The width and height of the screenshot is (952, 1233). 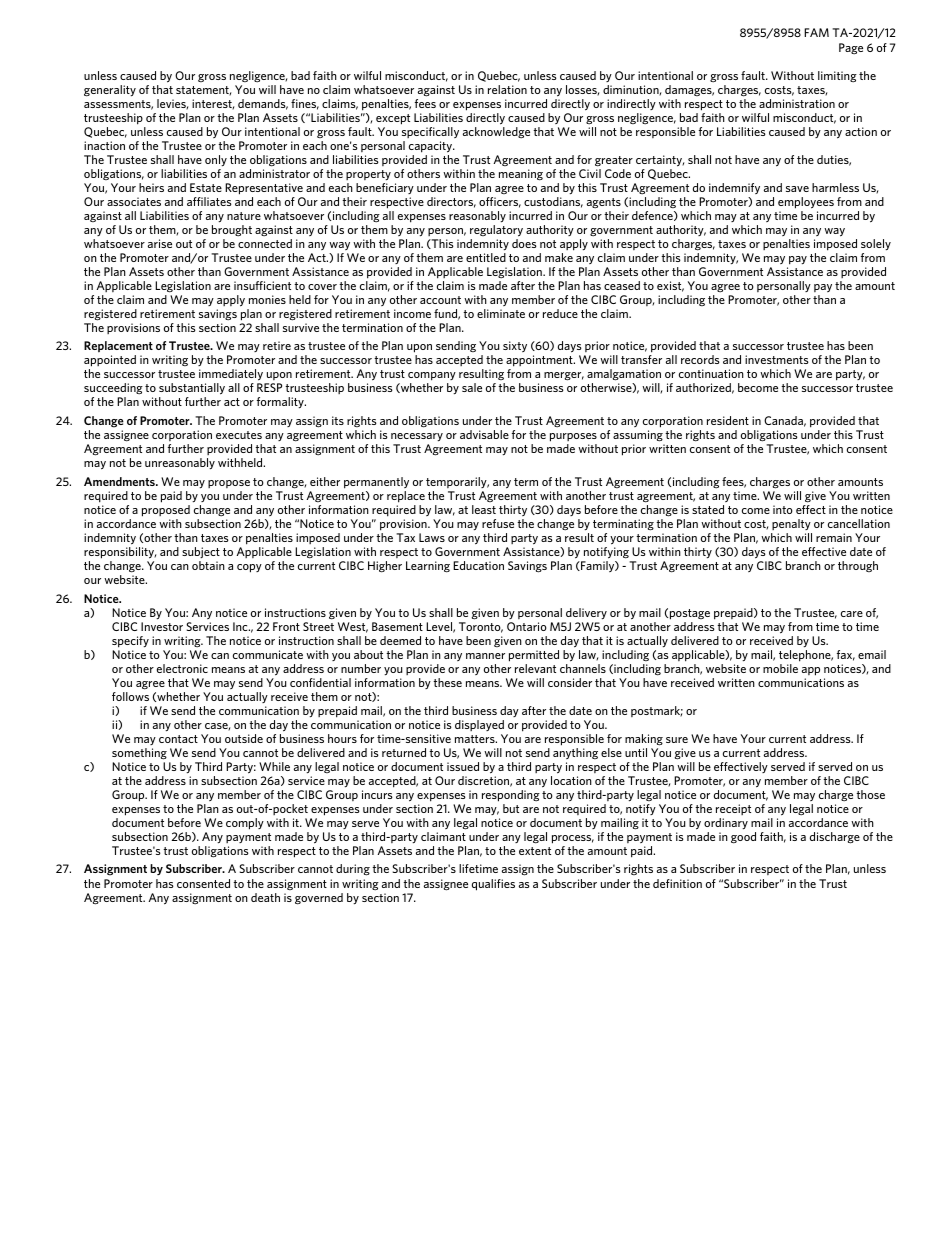 What do you see at coordinates (265, 897) in the screenshot?
I see `death` at bounding box center [265, 897].
